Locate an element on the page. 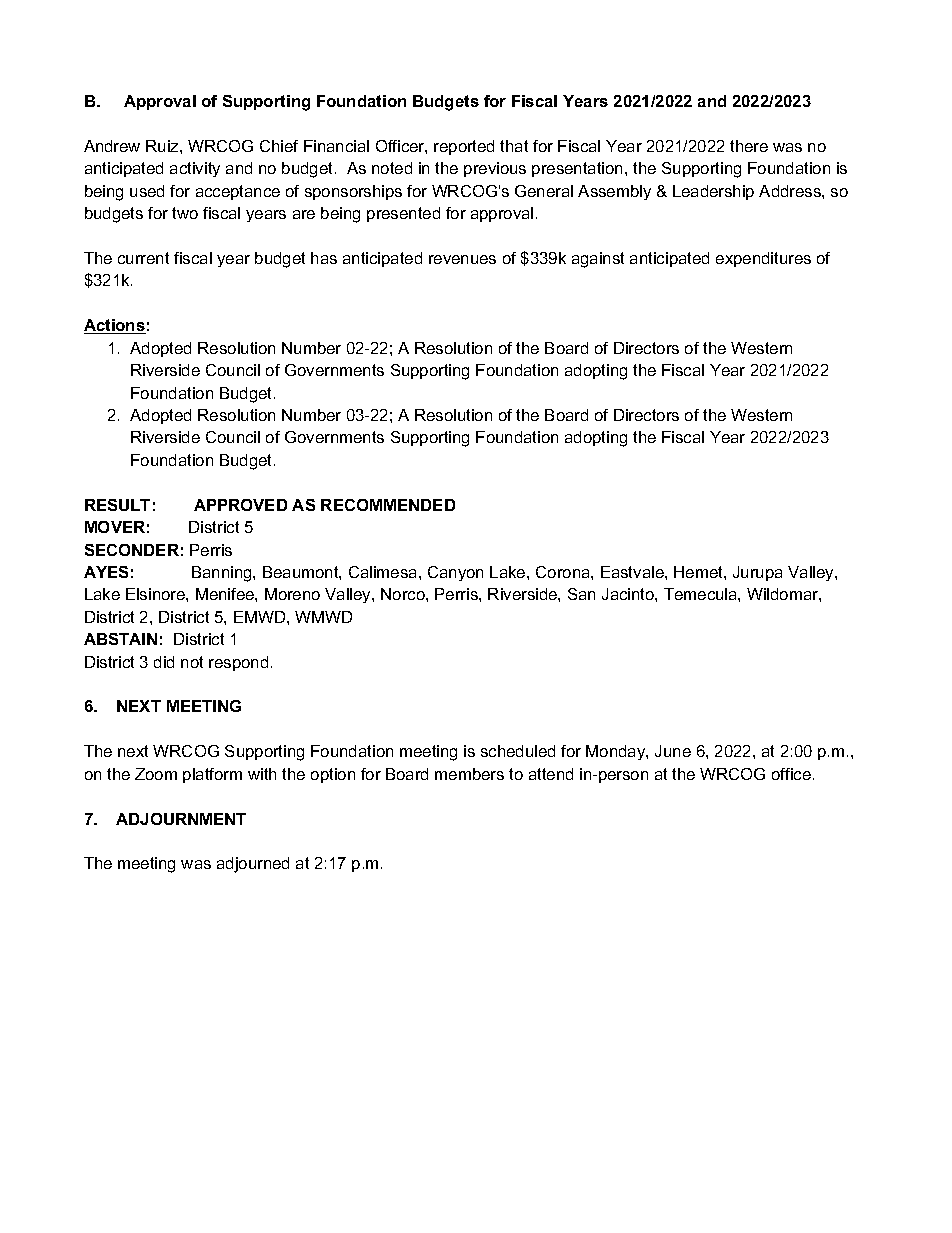 The image size is (952, 1233). Norco is located at coordinates (404, 594).
